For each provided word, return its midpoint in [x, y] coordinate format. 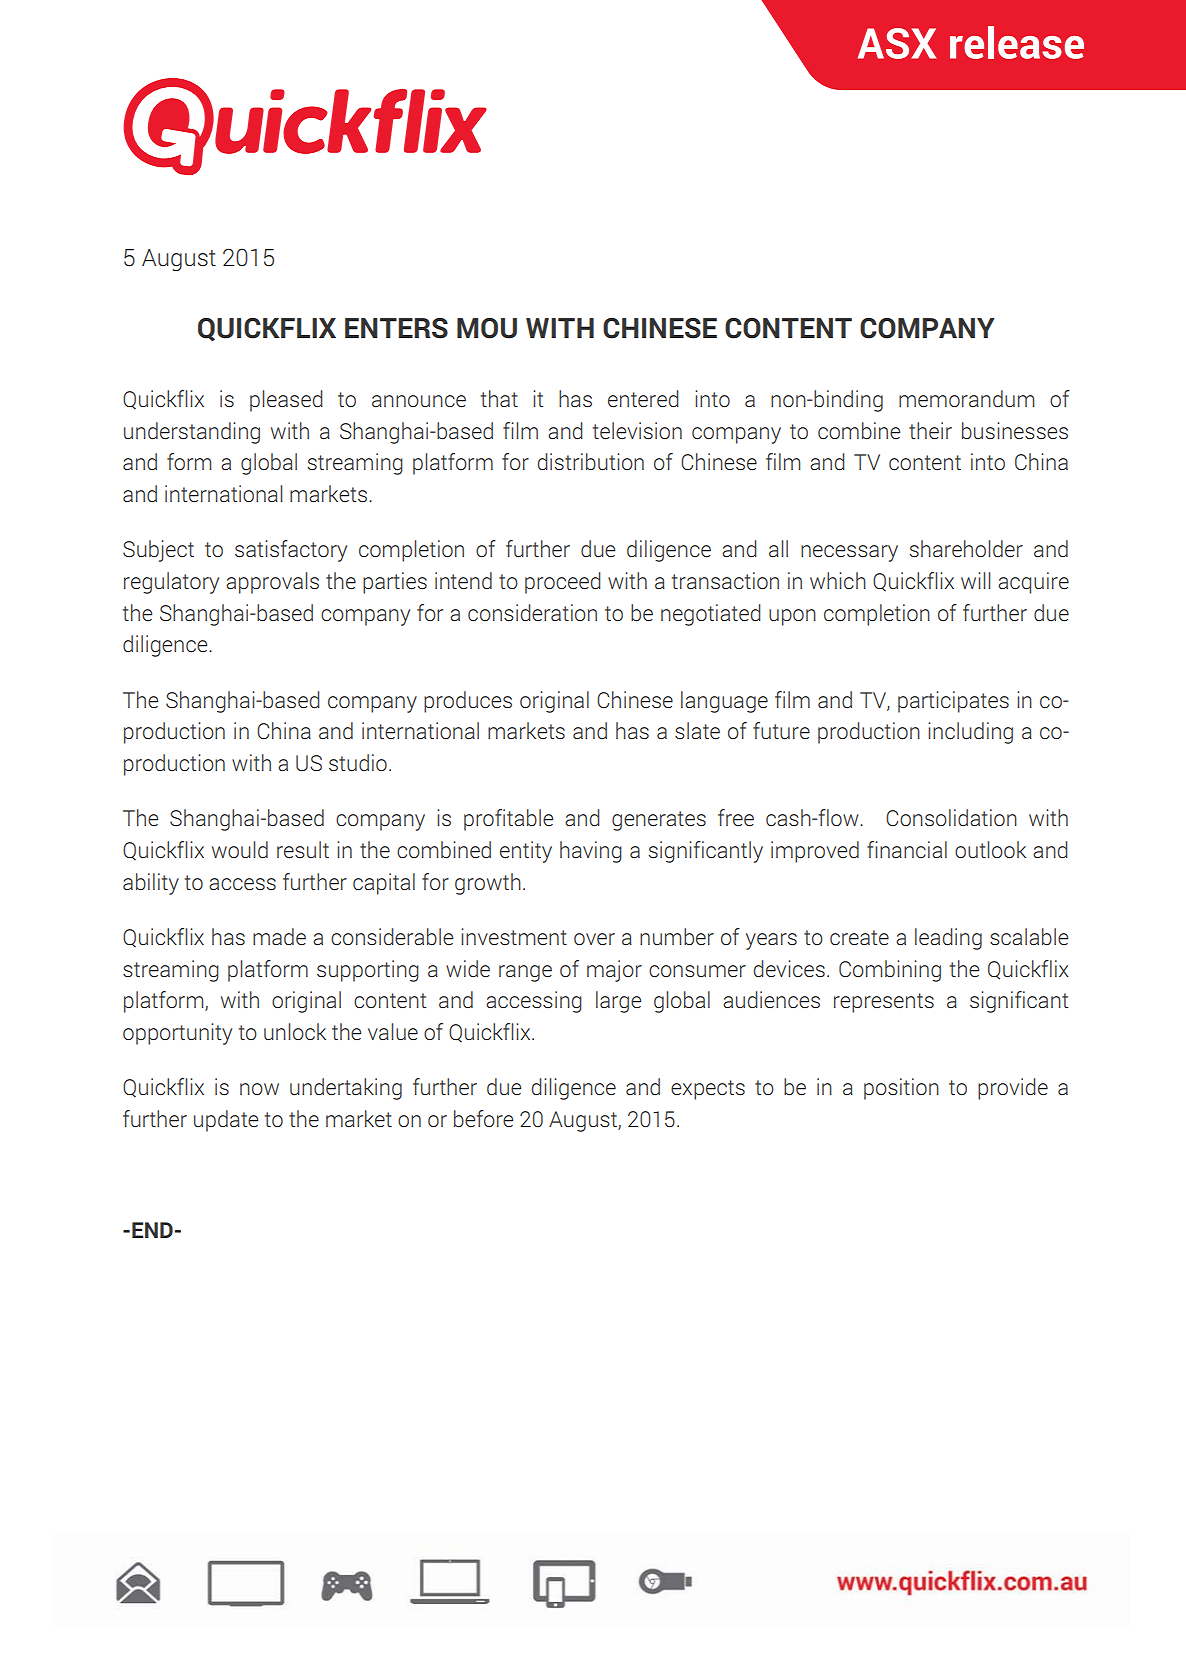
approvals [272, 583]
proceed [562, 583]
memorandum [966, 398]
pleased [286, 401]
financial [907, 849]
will [975, 580]
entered [643, 398]
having [591, 852]
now [259, 1089]
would [240, 849]
